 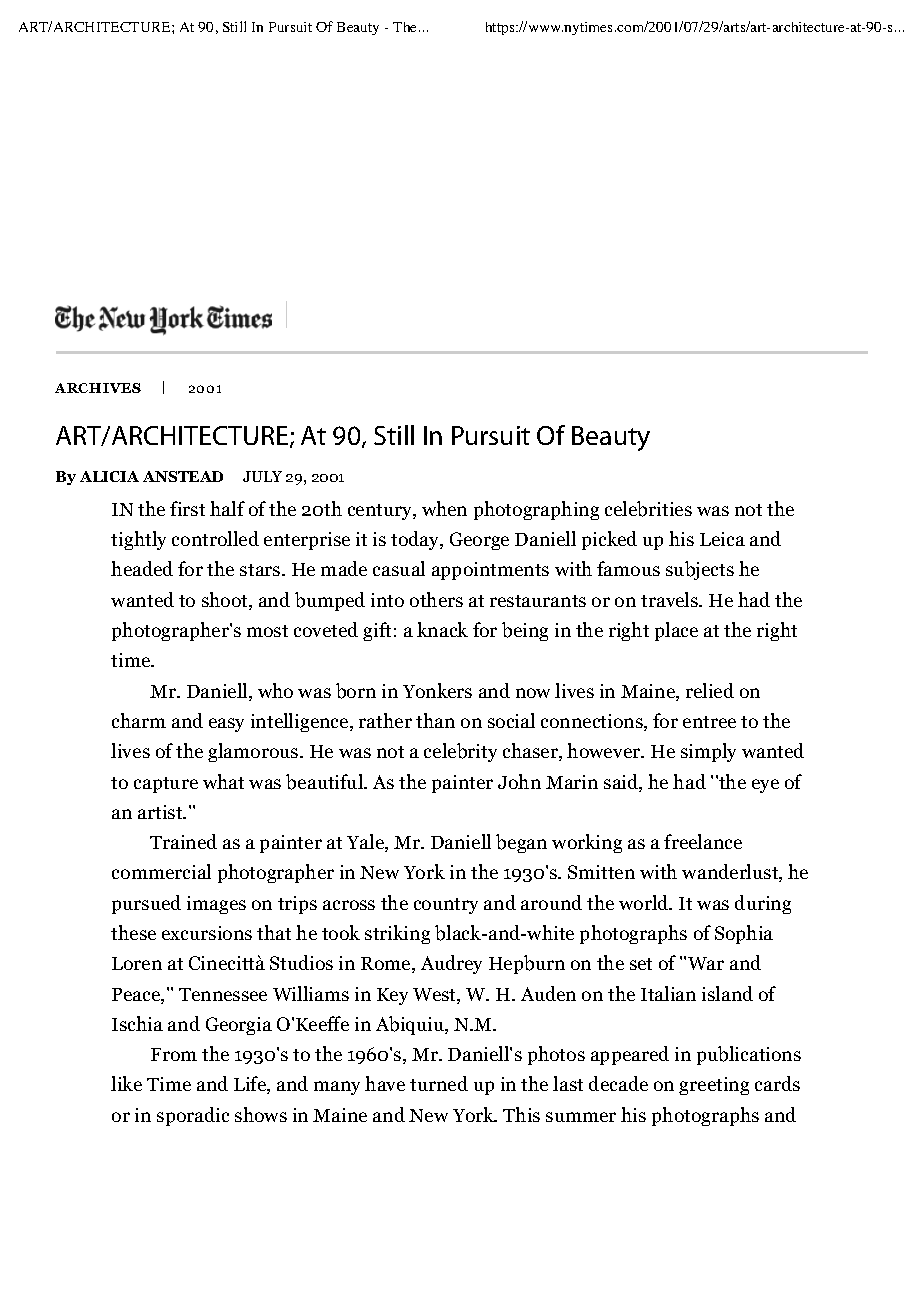 What do you see at coordinates (439, 1083) in the document?
I see `turned` at bounding box center [439, 1083].
